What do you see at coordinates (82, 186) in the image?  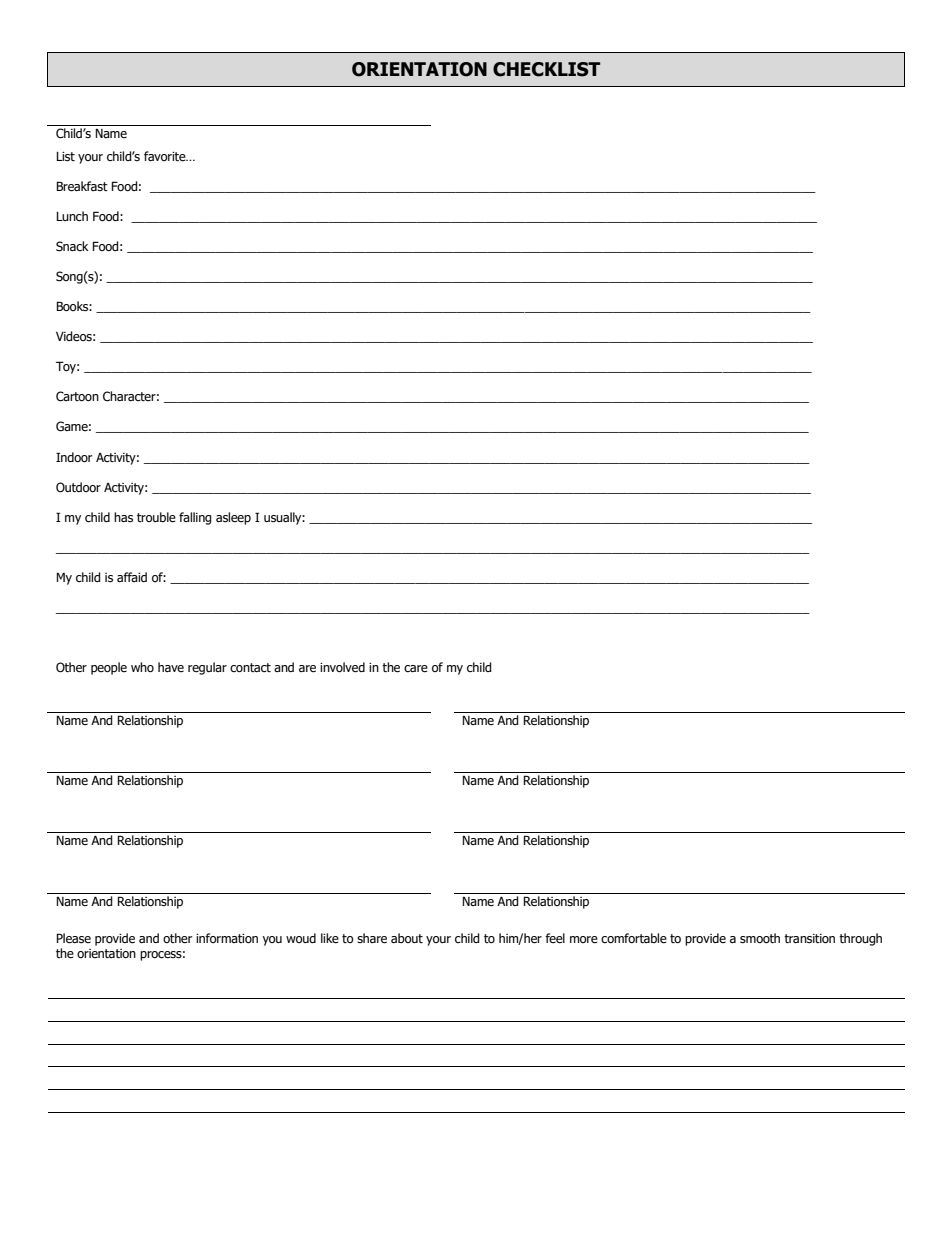 I see `Breakfast` at bounding box center [82, 186].
